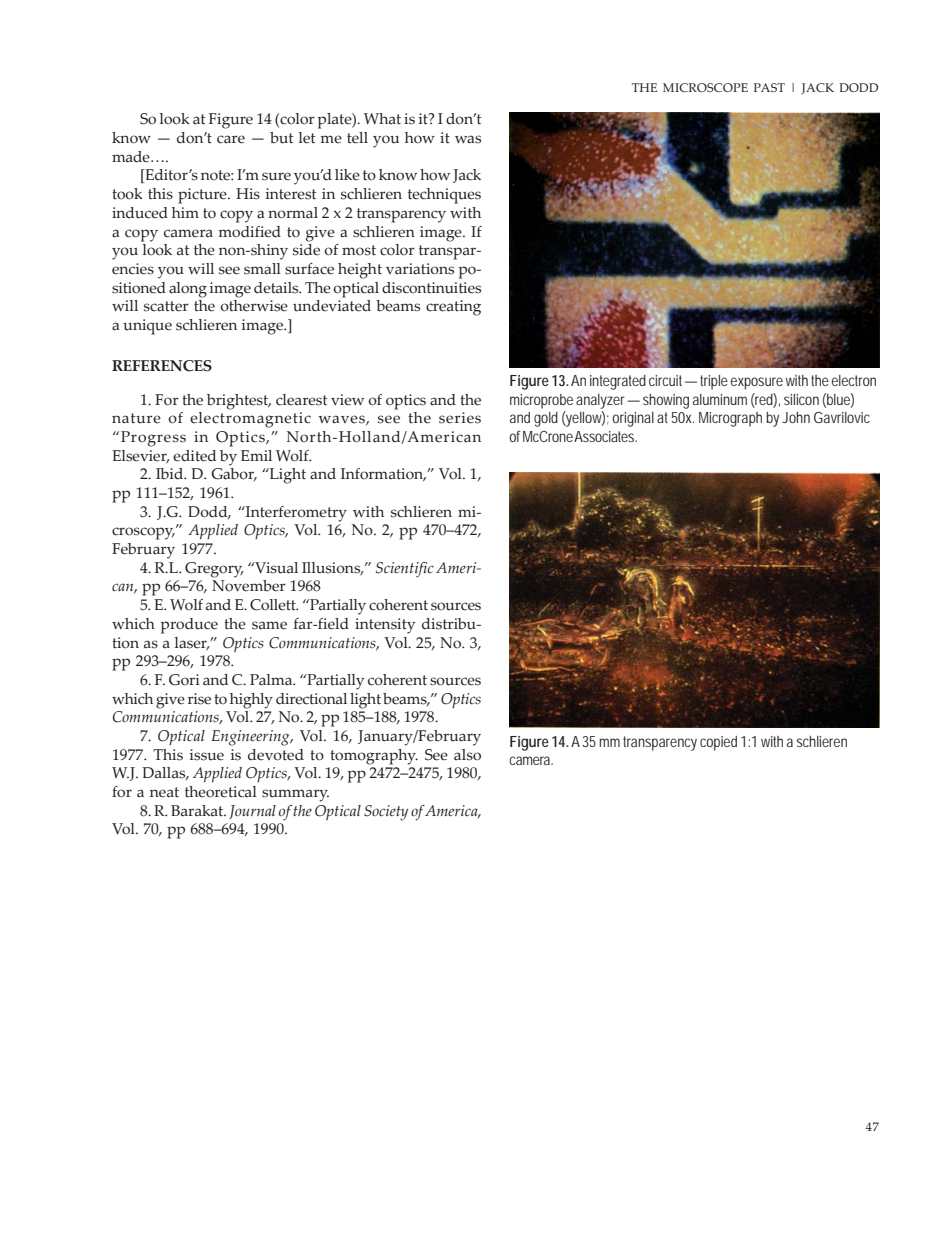  I want to click on care, so click(231, 139).
